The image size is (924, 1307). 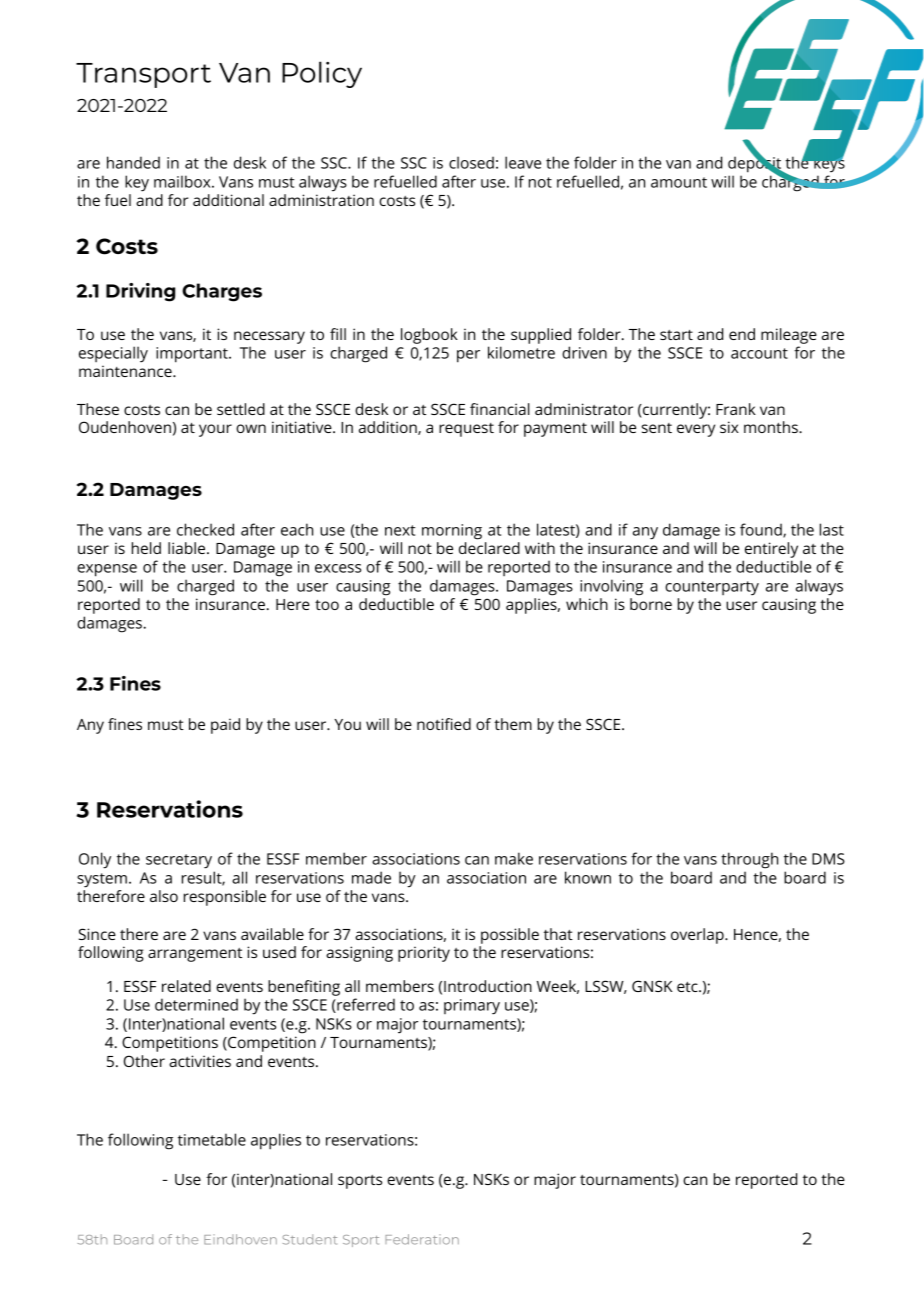 What do you see at coordinates (444, 724) in the screenshot?
I see `notified` at bounding box center [444, 724].
